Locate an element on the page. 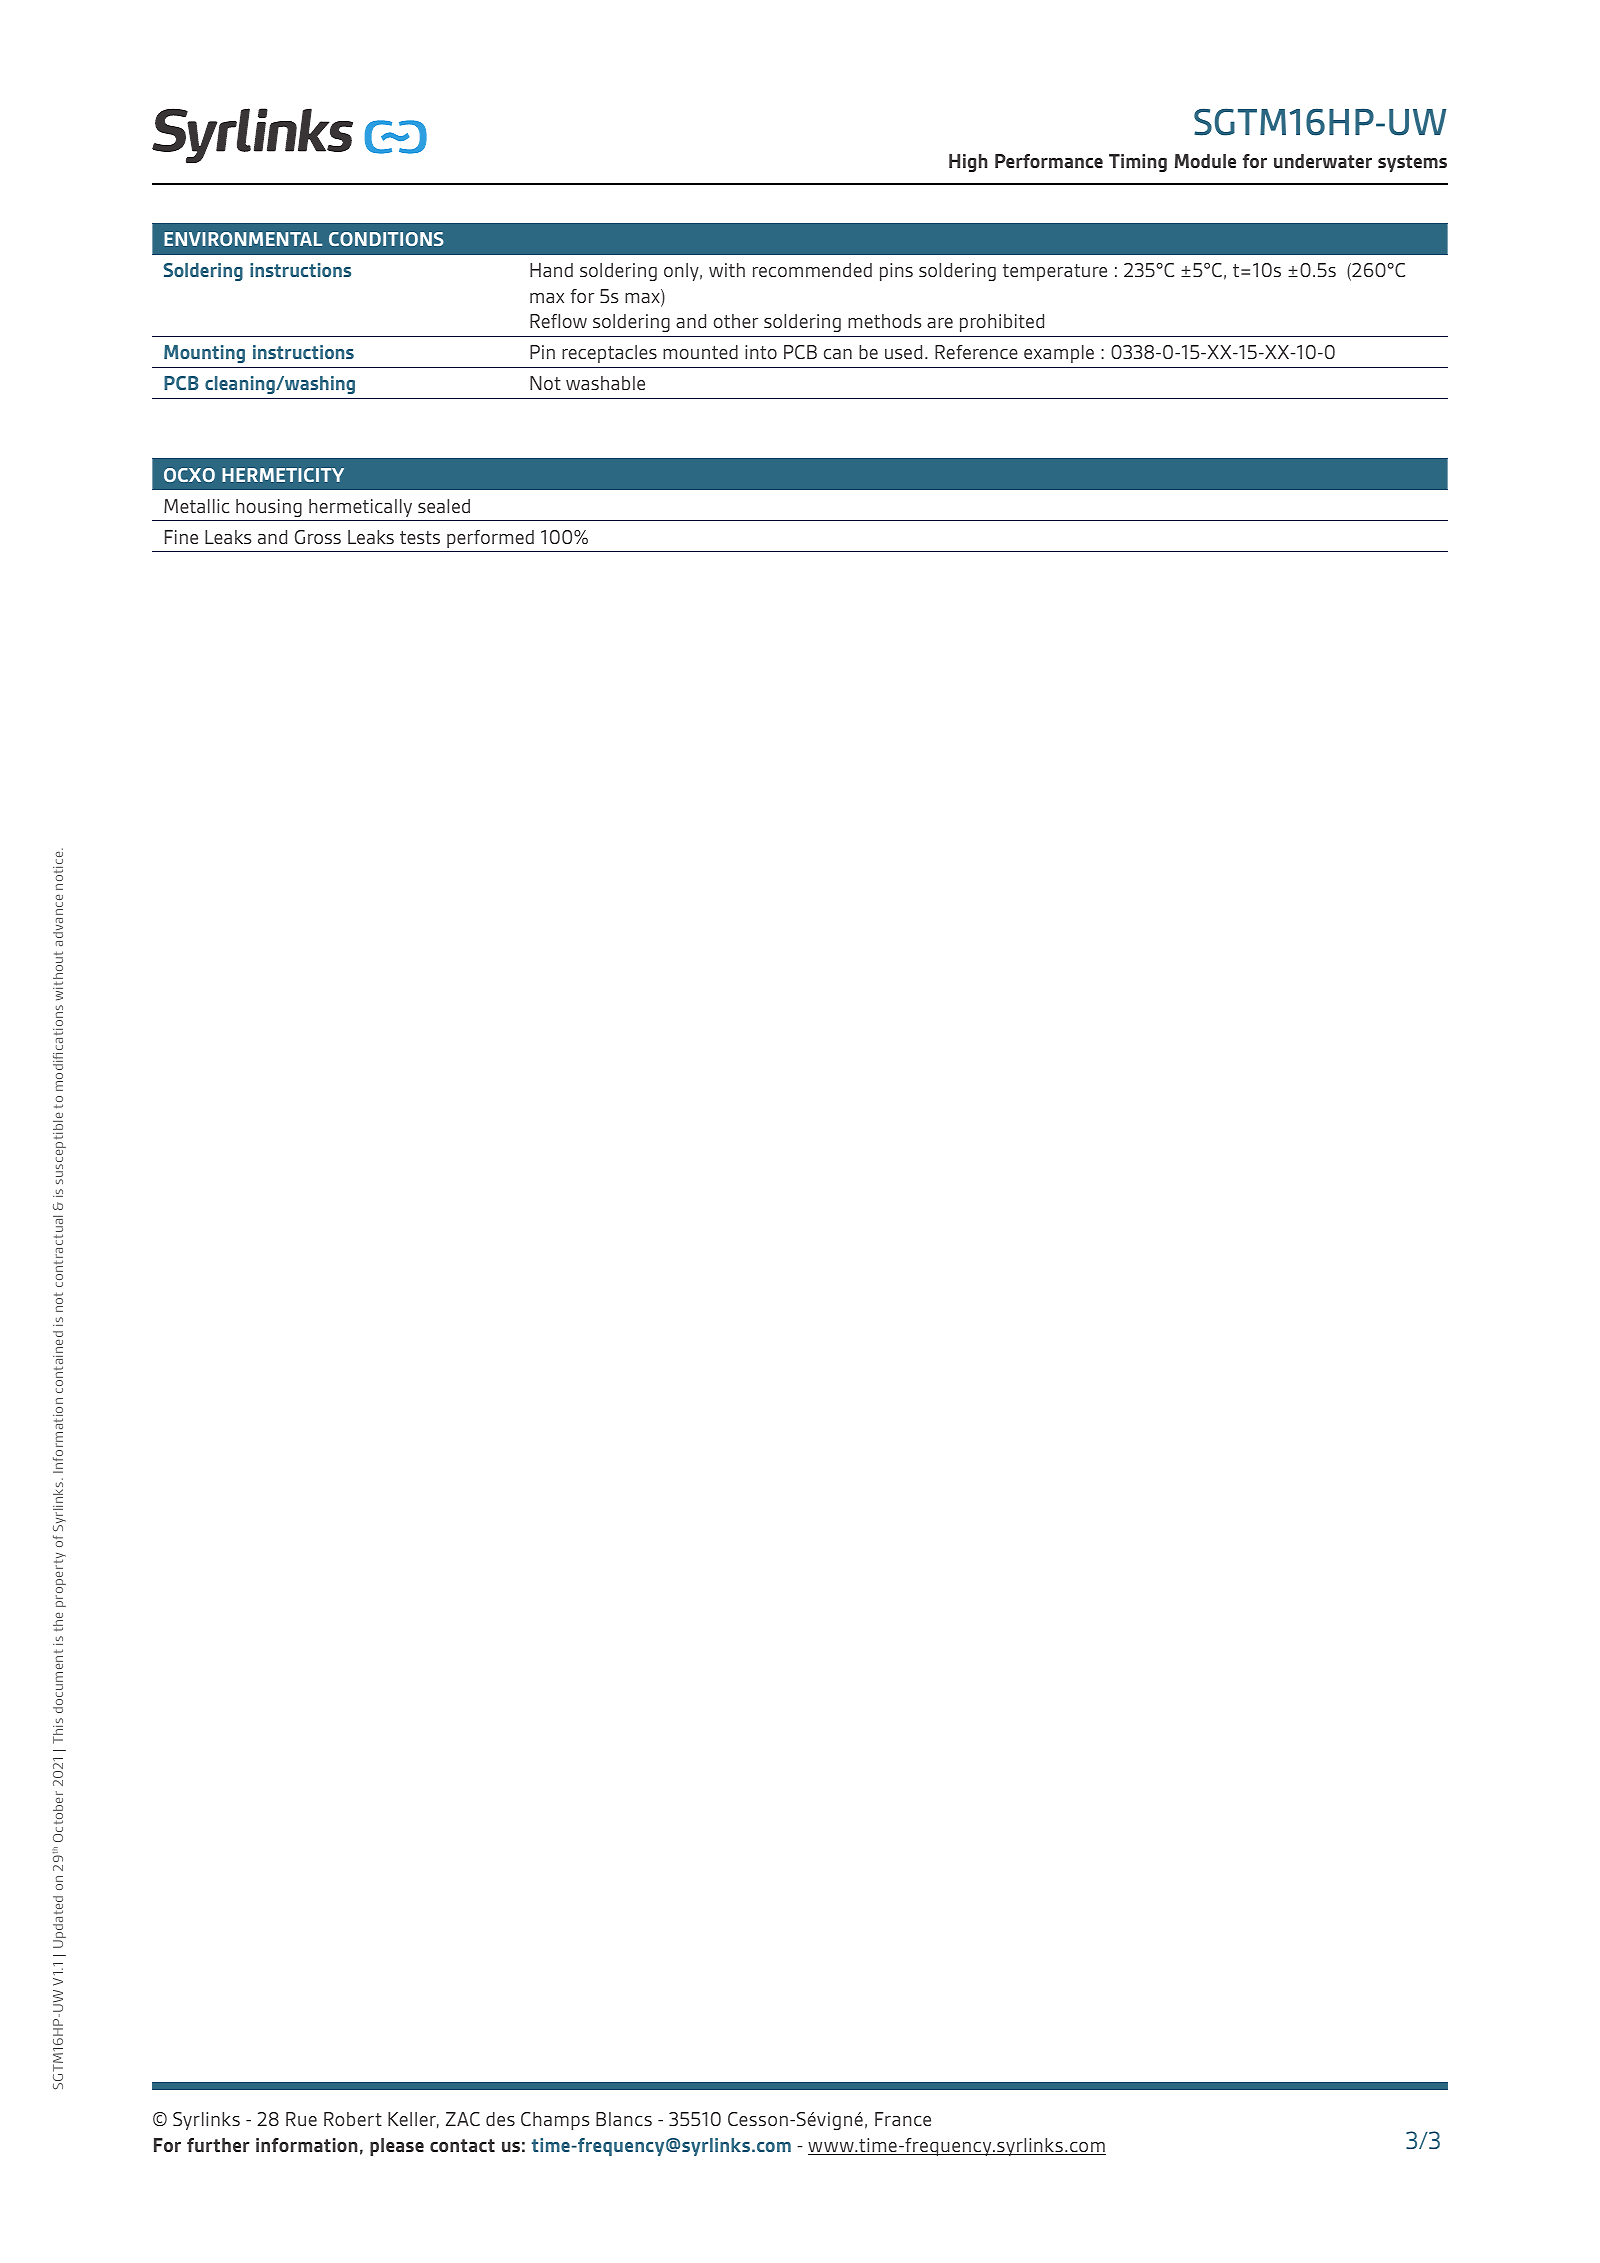 The height and width of the image is (2263, 1600). Gross is located at coordinates (318, 537).
